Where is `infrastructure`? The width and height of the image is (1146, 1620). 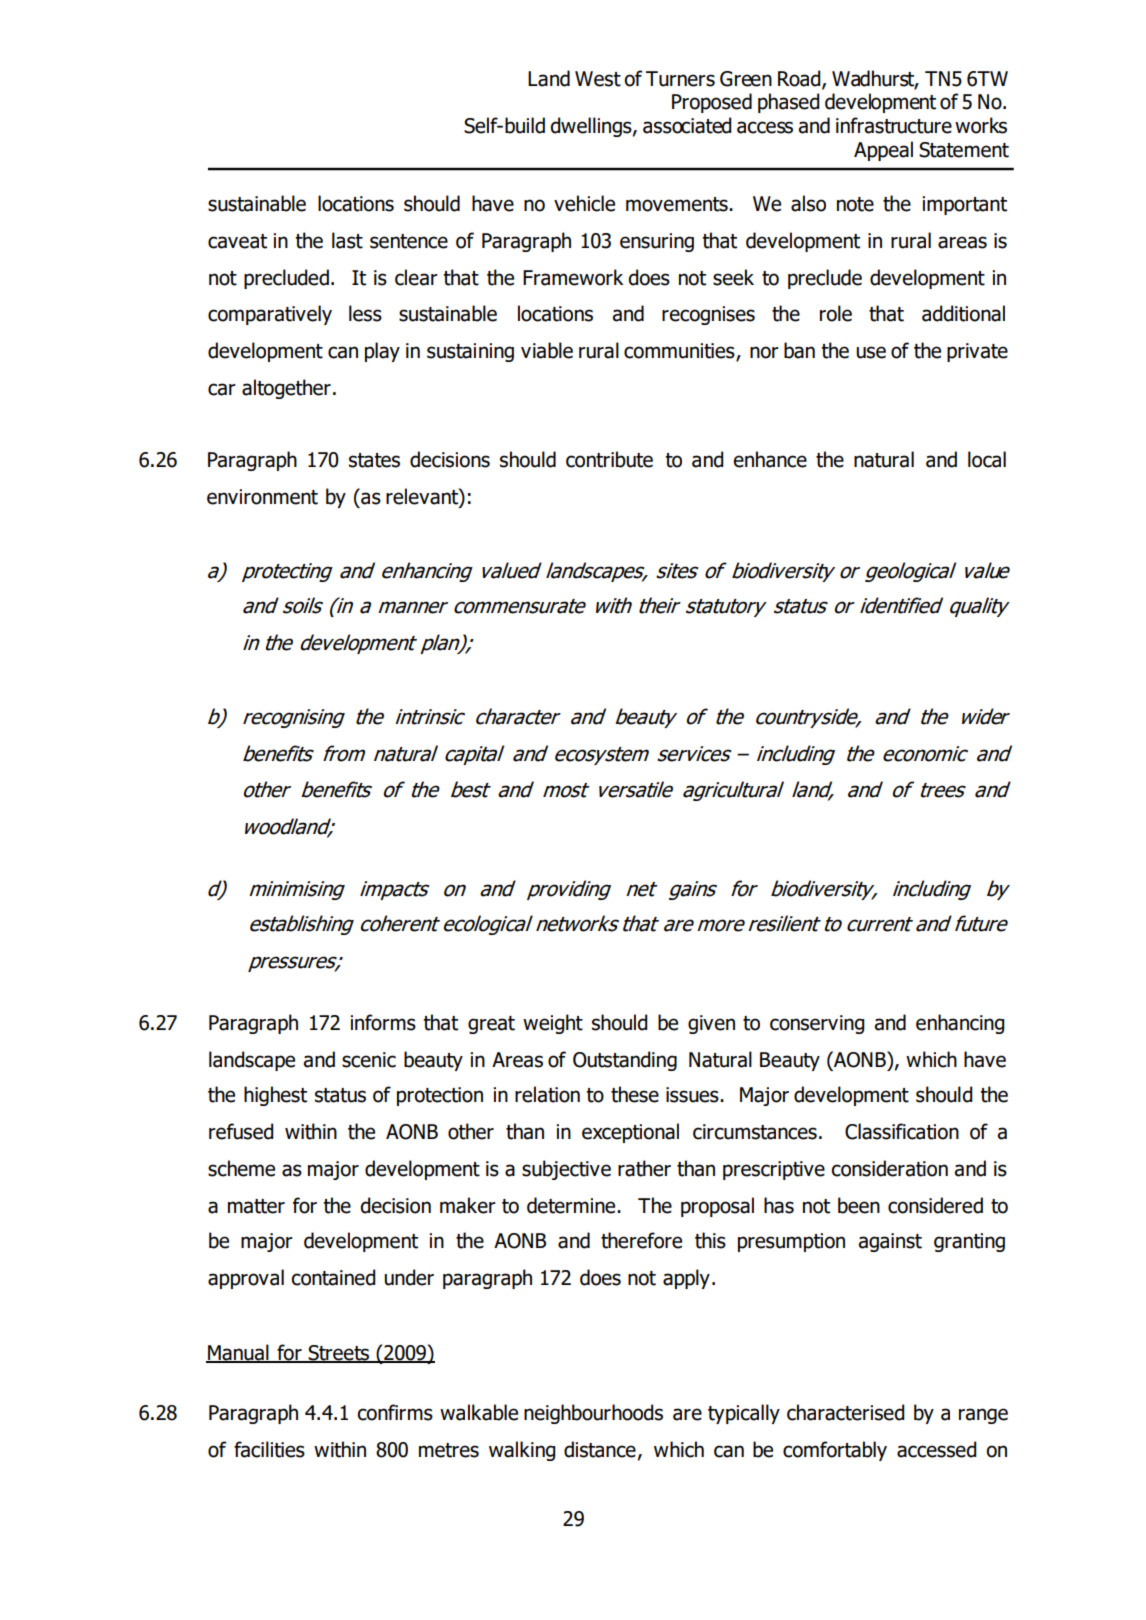
infrastructure is located at coordinates (894, 125).
